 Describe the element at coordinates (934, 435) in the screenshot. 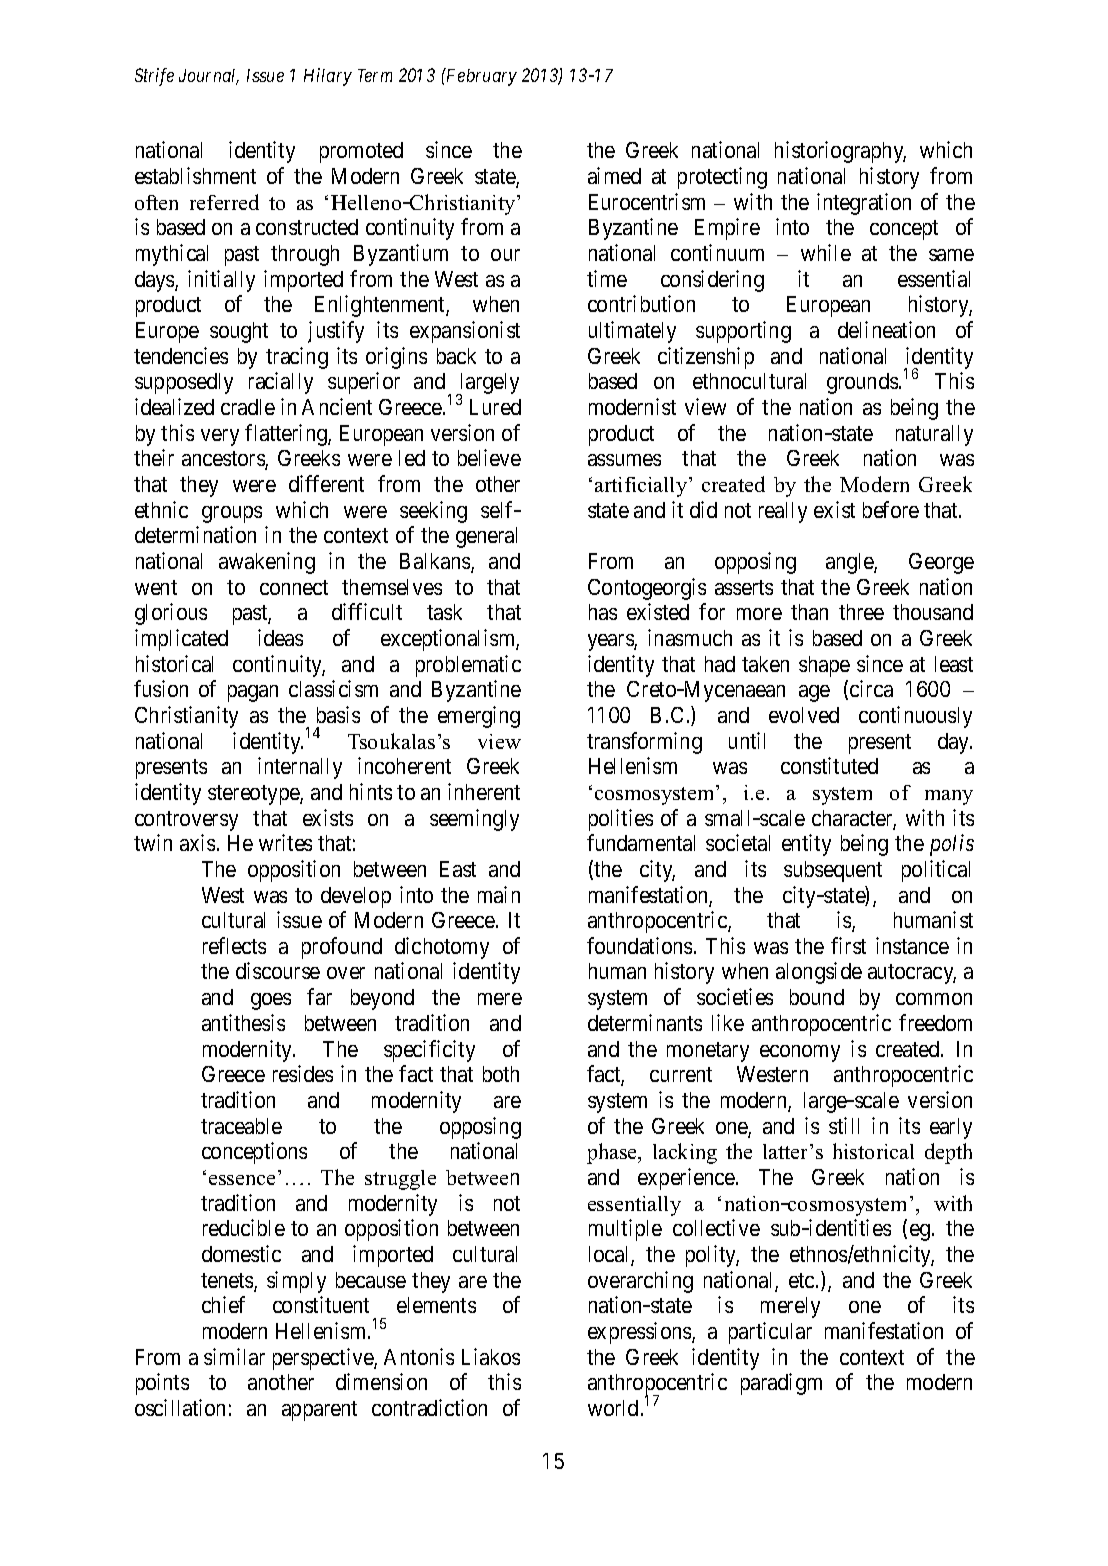

I see `naturally` at that location.
